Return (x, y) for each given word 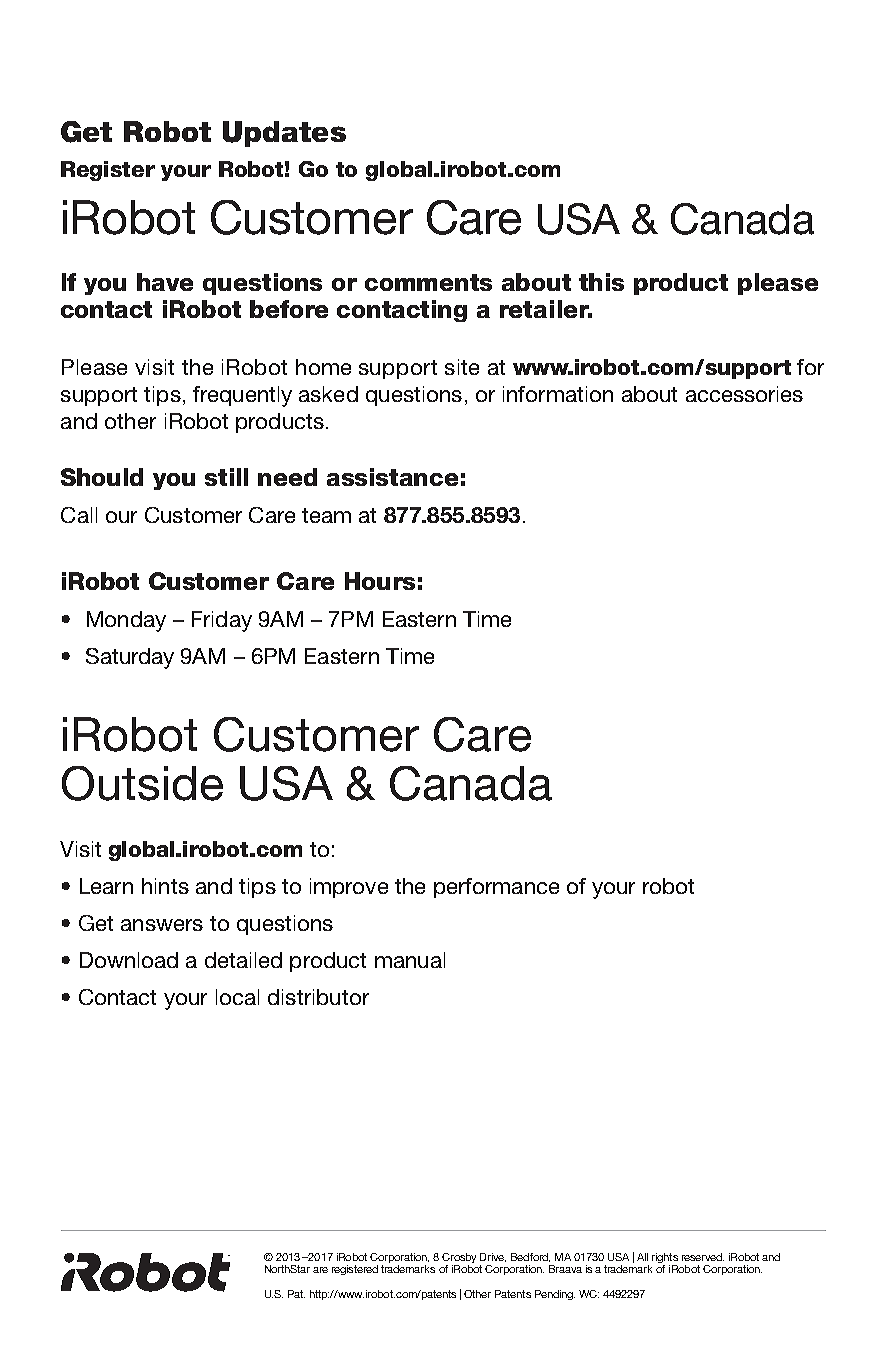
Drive (493, 1257)
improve (349, 888)
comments (428, 282)
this (601, 282)
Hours (380, 581)
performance (496, 888)
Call (79, 515)
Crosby (459, 1258)
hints (165, 886)
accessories (744, 394)
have (165, 282)
